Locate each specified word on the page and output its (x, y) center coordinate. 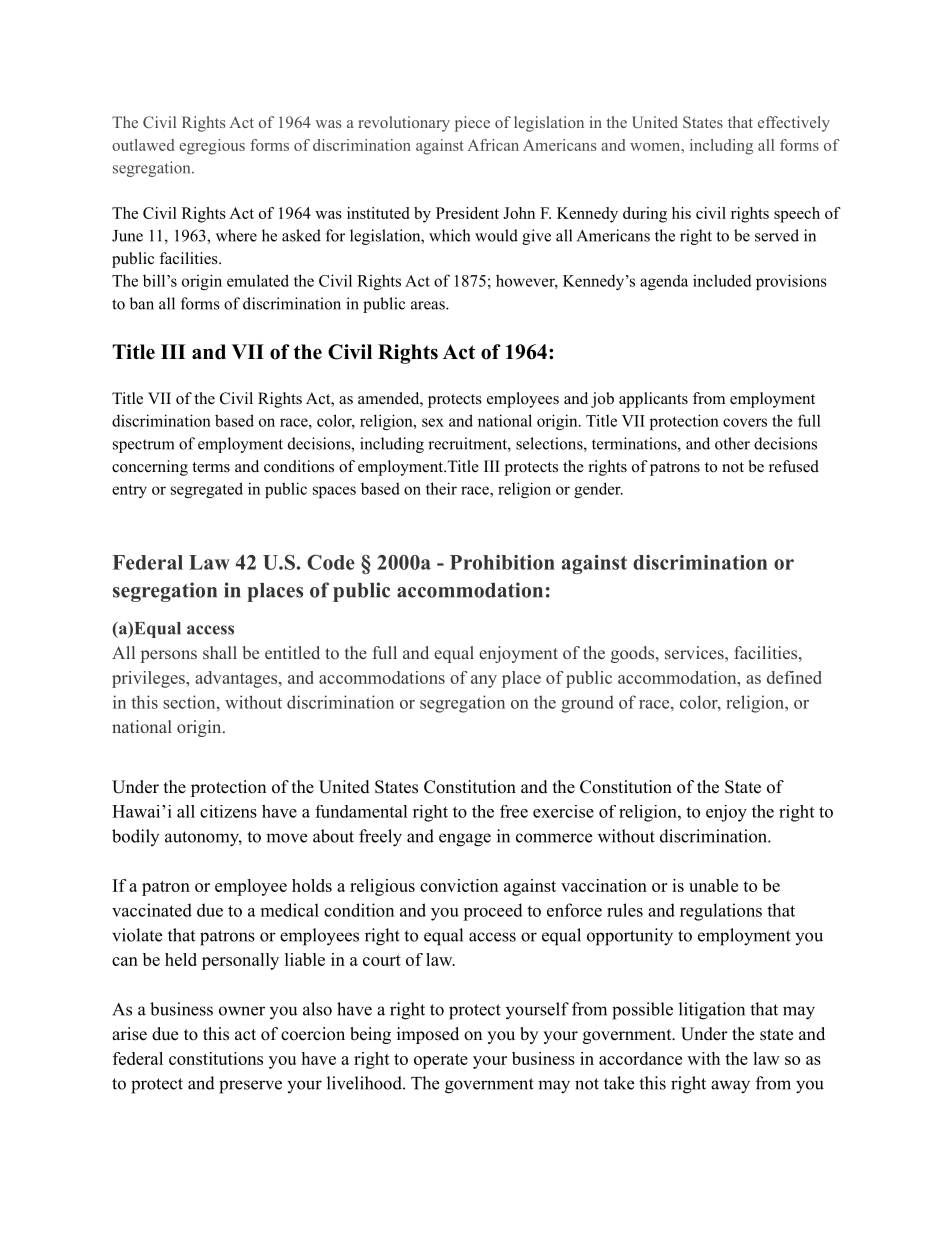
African (493, 145)
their (441, 488)
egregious (212, 147)
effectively (794, 124)
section (190, 702)
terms (211, 467)
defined (794, 677)
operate (441, 1061)
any (484, 681)
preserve (250, 1087)
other (732, 443)
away (730, 1087)
